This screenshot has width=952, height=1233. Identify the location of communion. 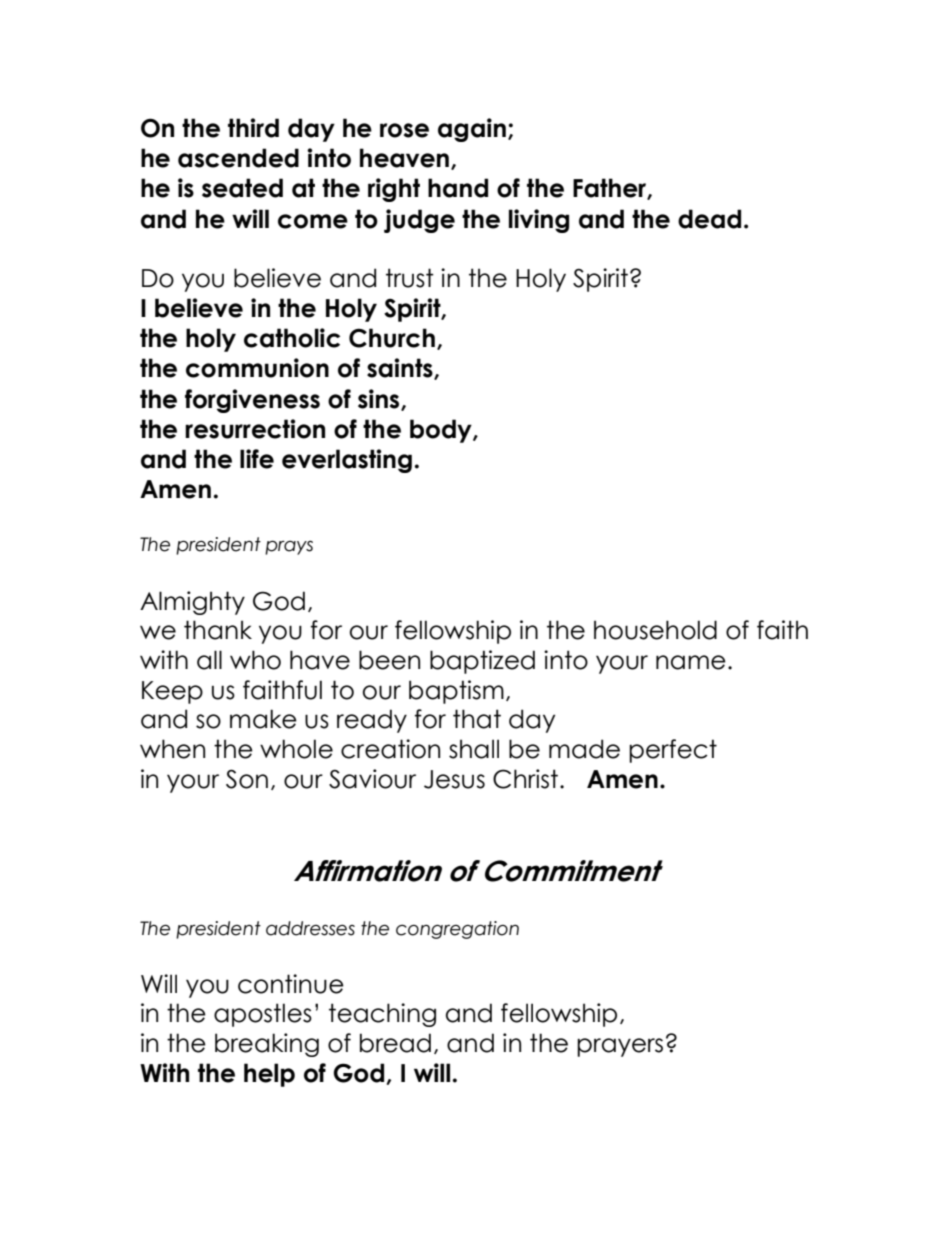
(257, 368).
